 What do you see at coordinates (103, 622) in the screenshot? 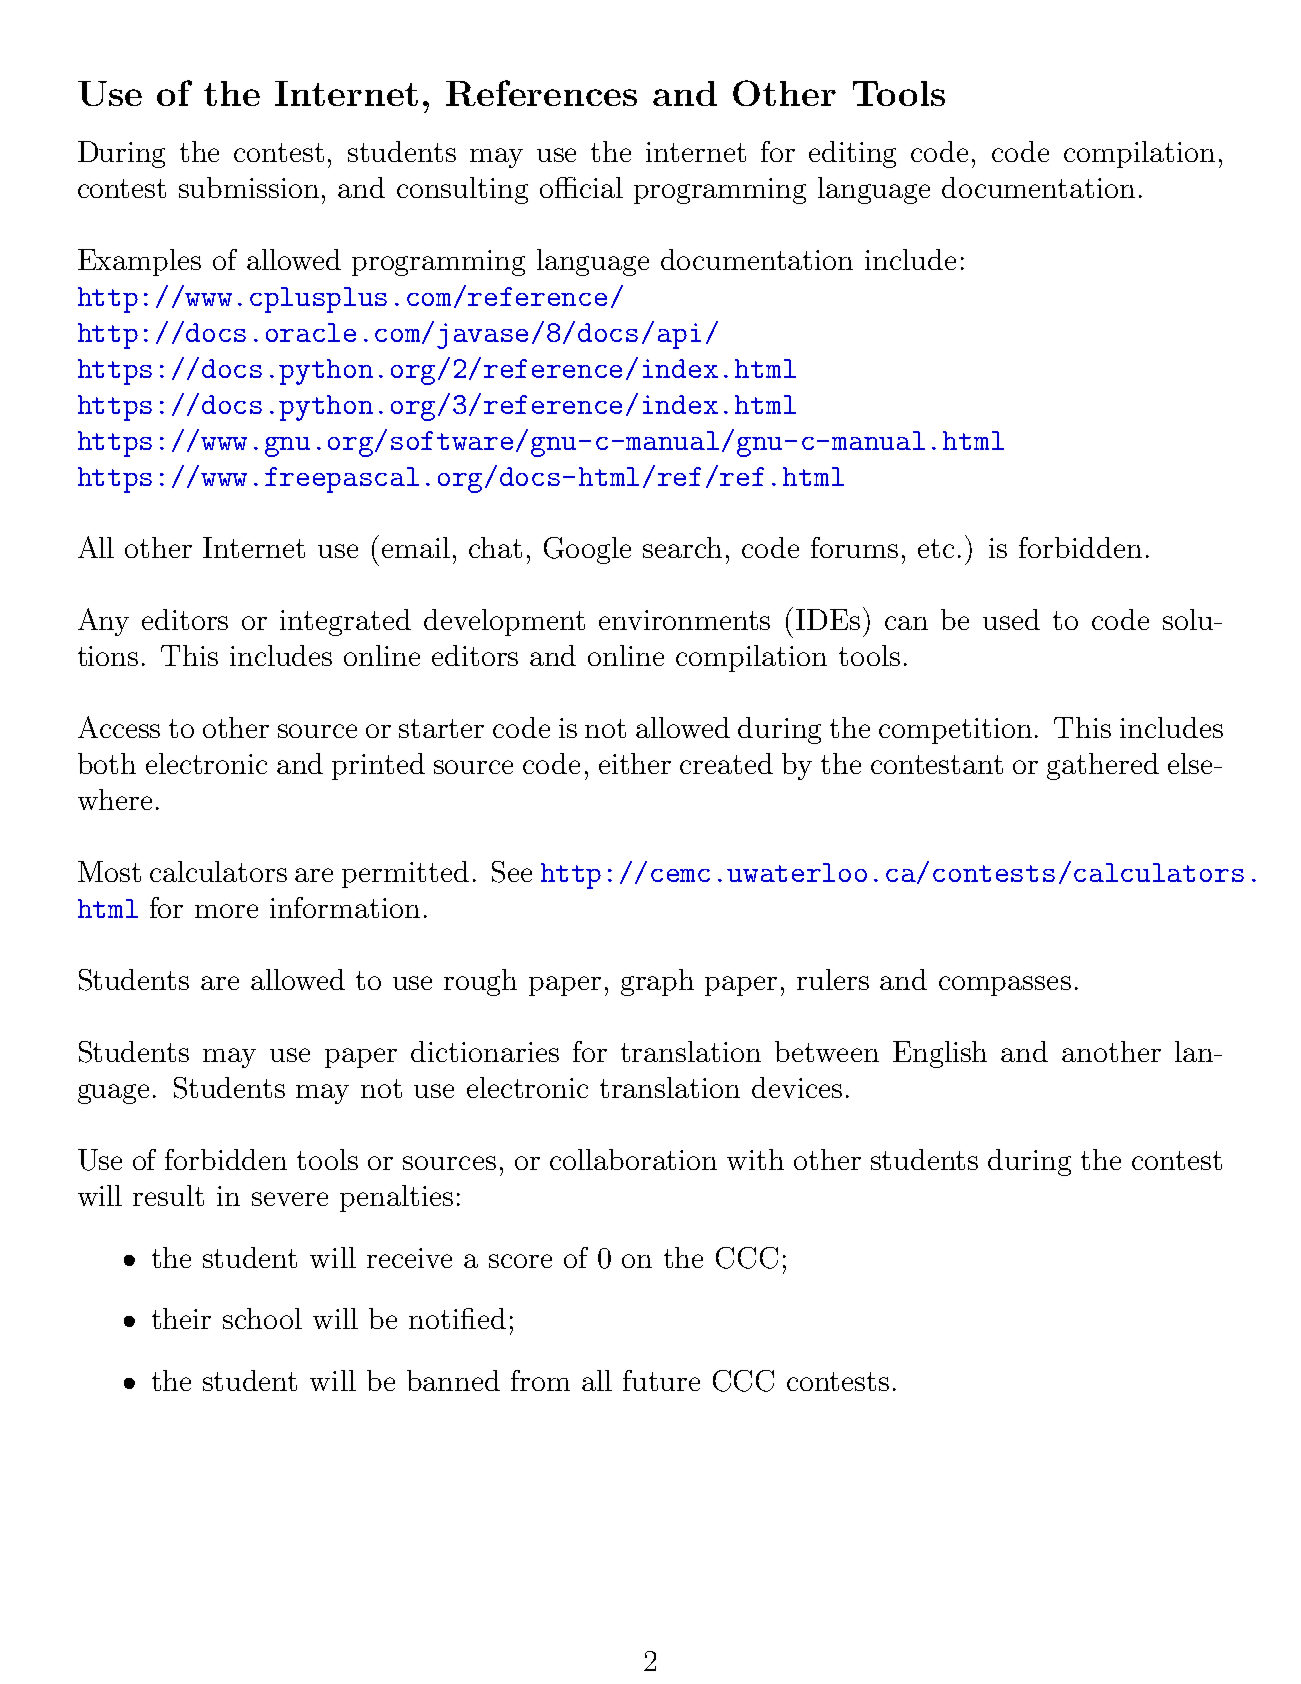
I see `Any` at bounding box center [103, 622].
